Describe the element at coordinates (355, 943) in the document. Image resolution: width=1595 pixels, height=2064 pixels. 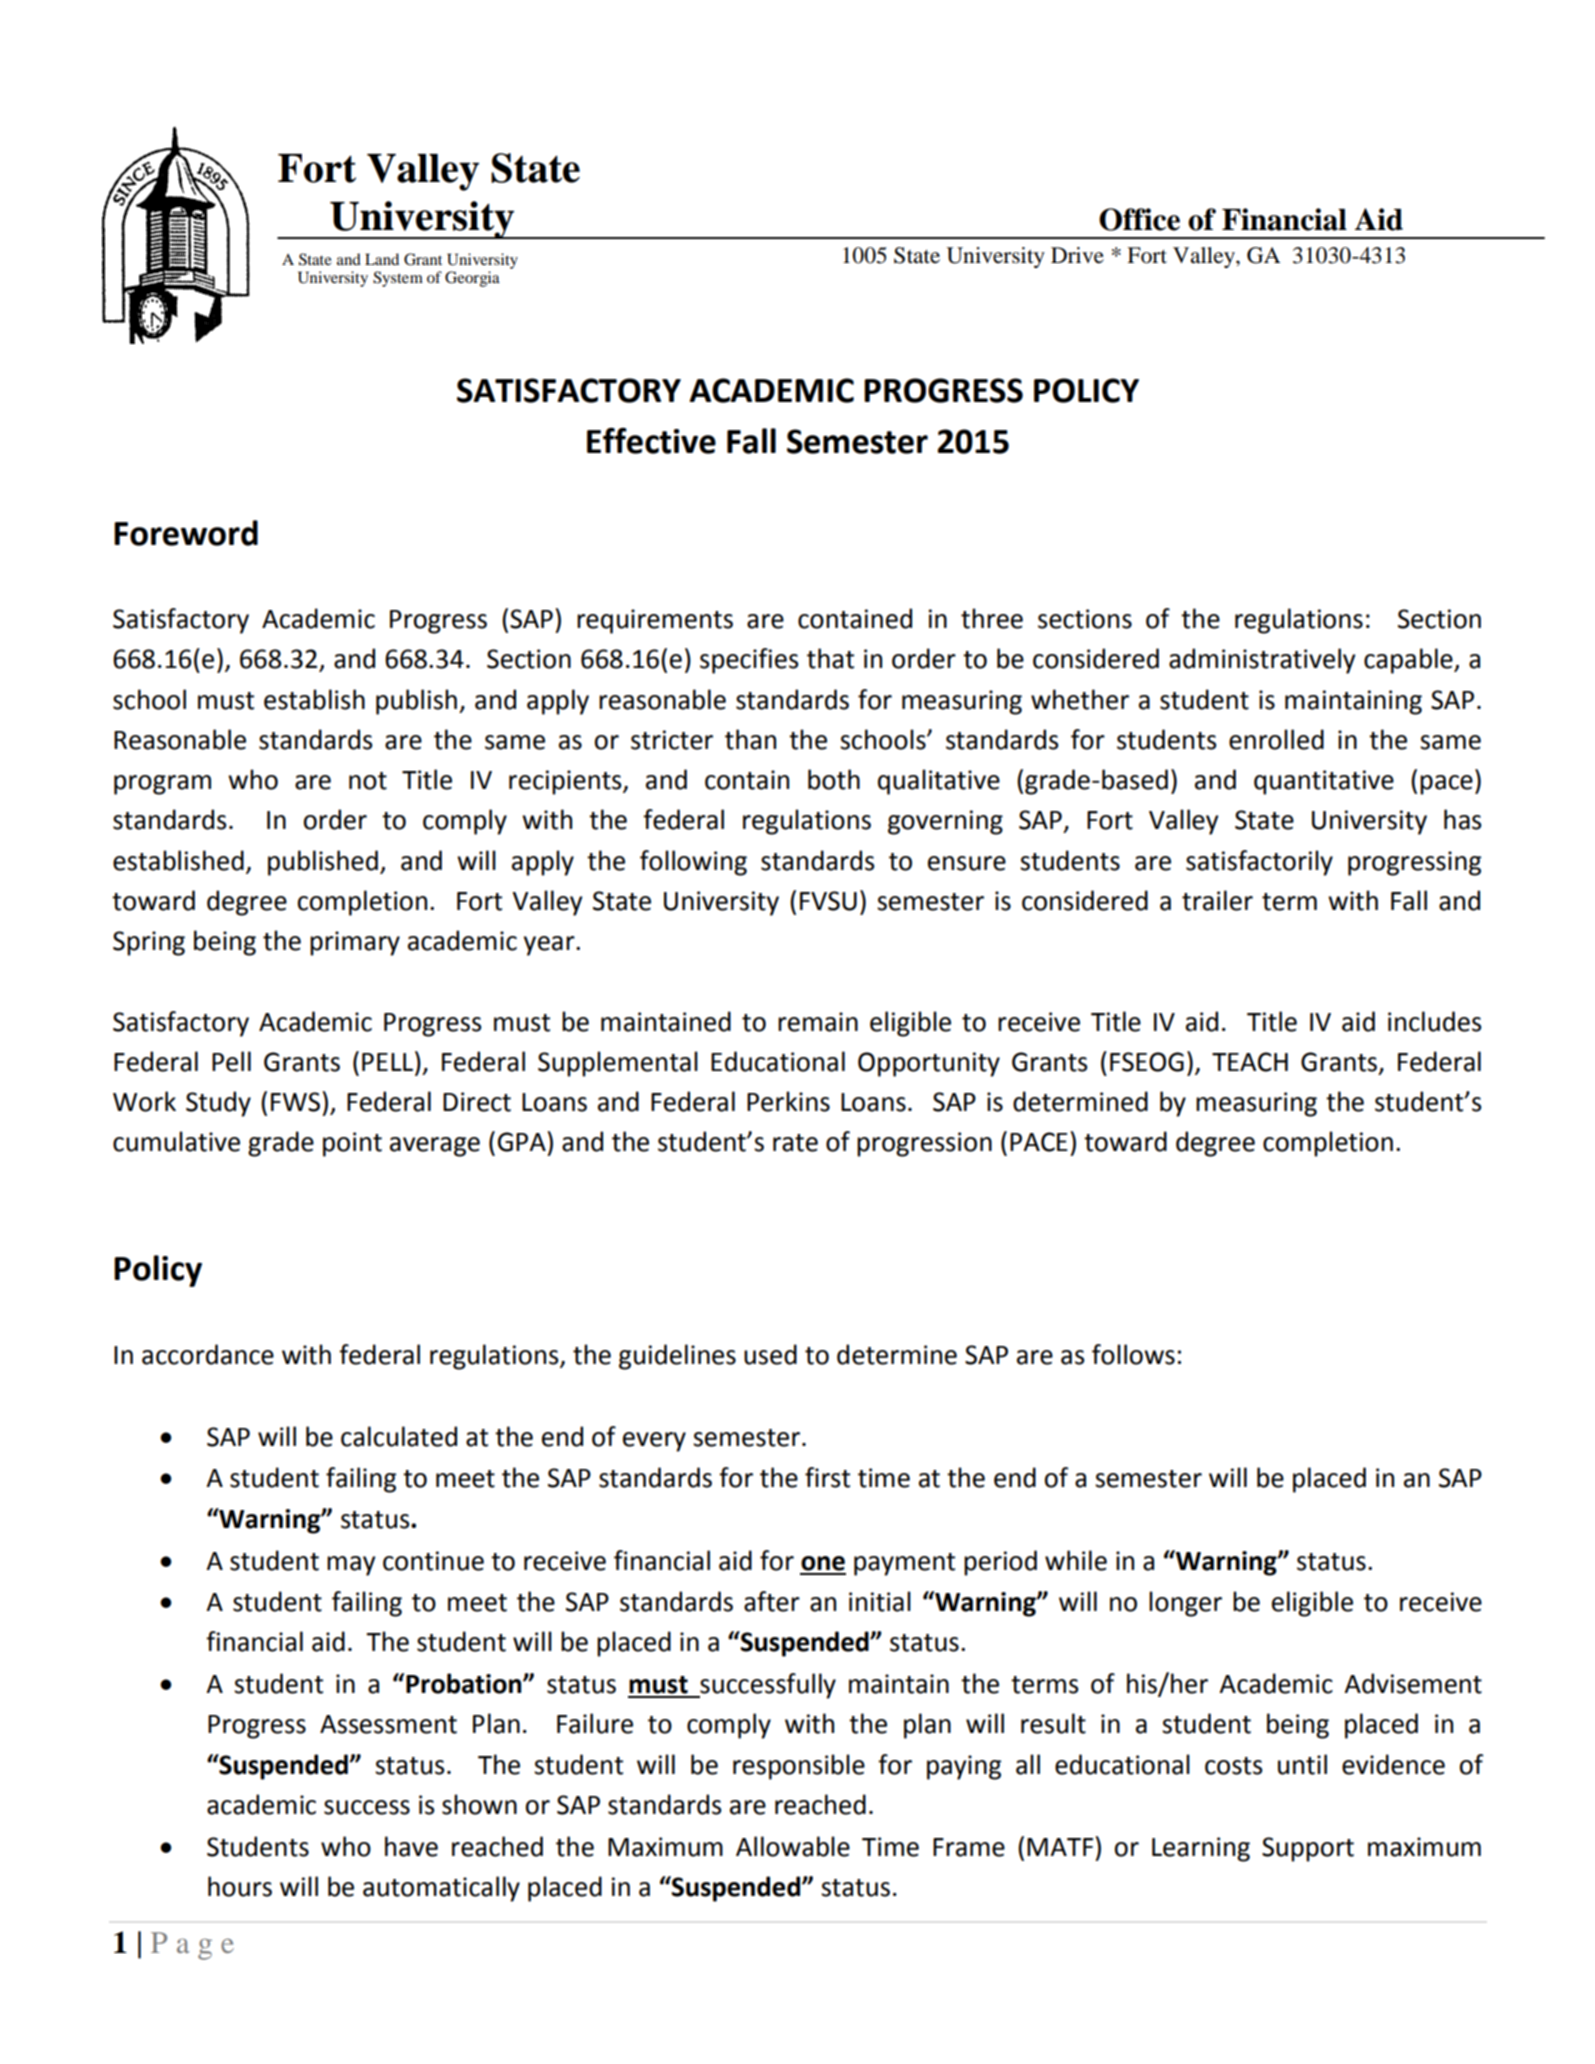
I see `primary` at that location.
